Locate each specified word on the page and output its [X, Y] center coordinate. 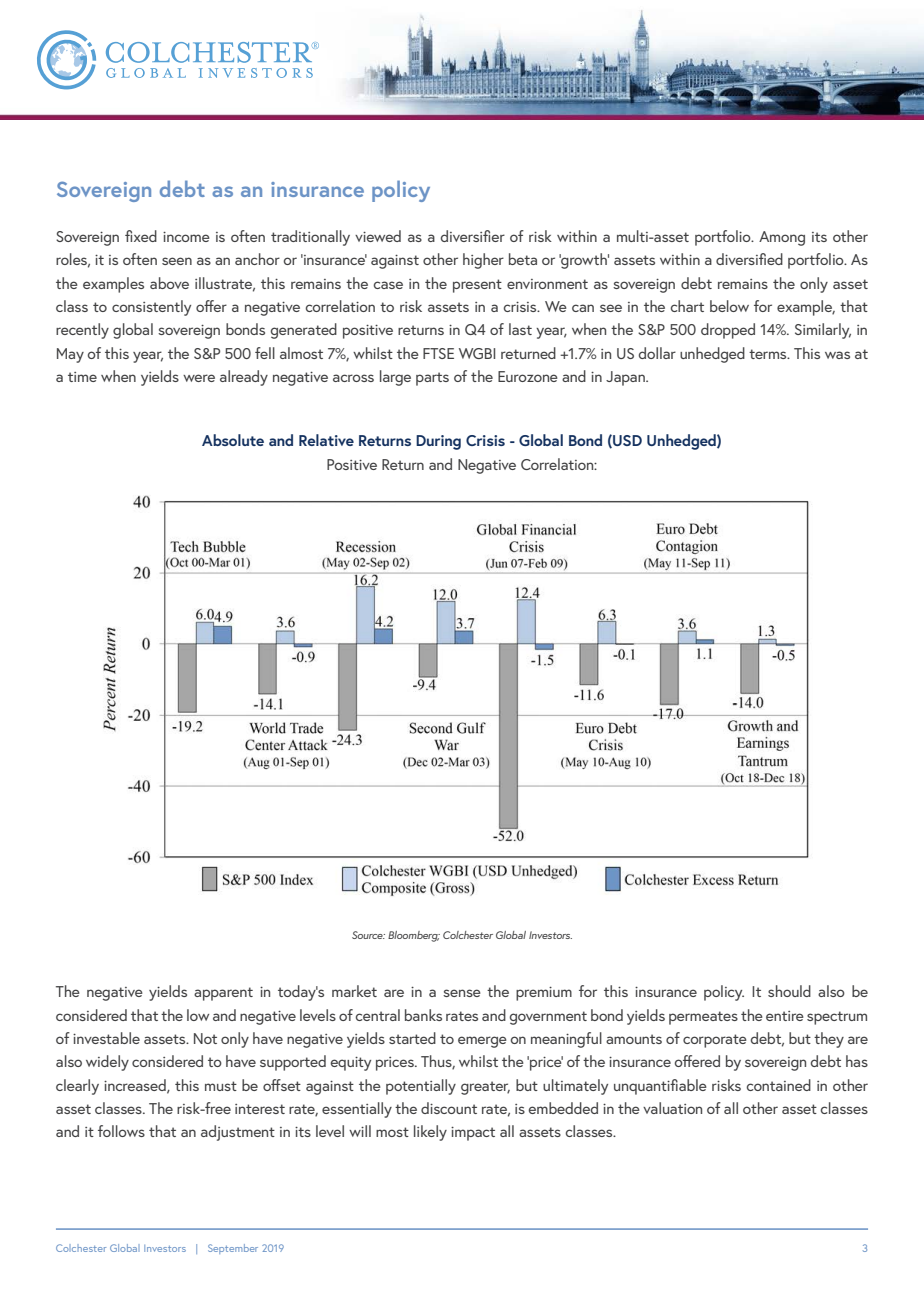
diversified [749, 259]
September [233, 1249]
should [789, 991]
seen [177, 261]
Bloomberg [414, 936]
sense [462, 993]
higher [483, 261]
